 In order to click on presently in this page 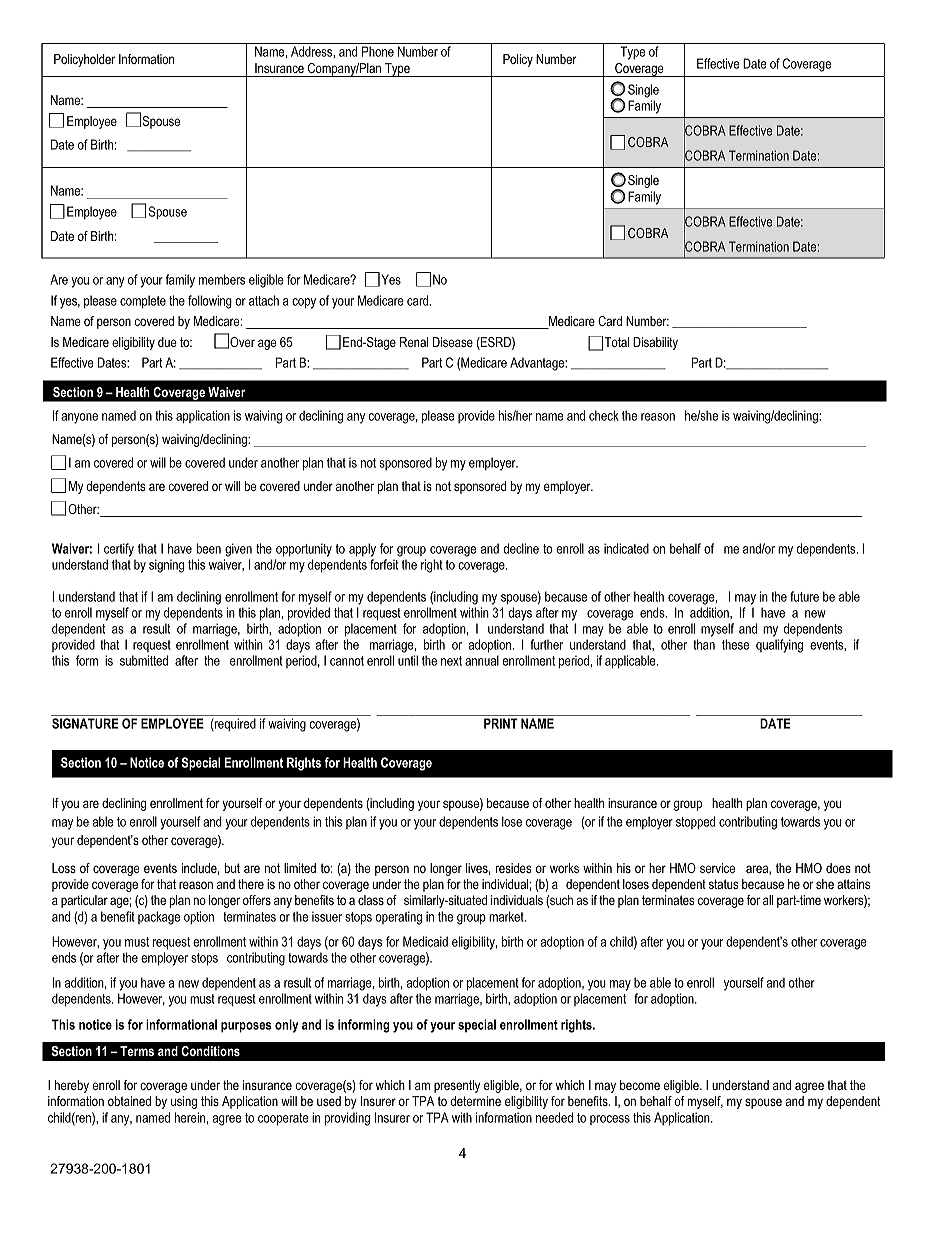, I will do `click(457, 1086)`.
